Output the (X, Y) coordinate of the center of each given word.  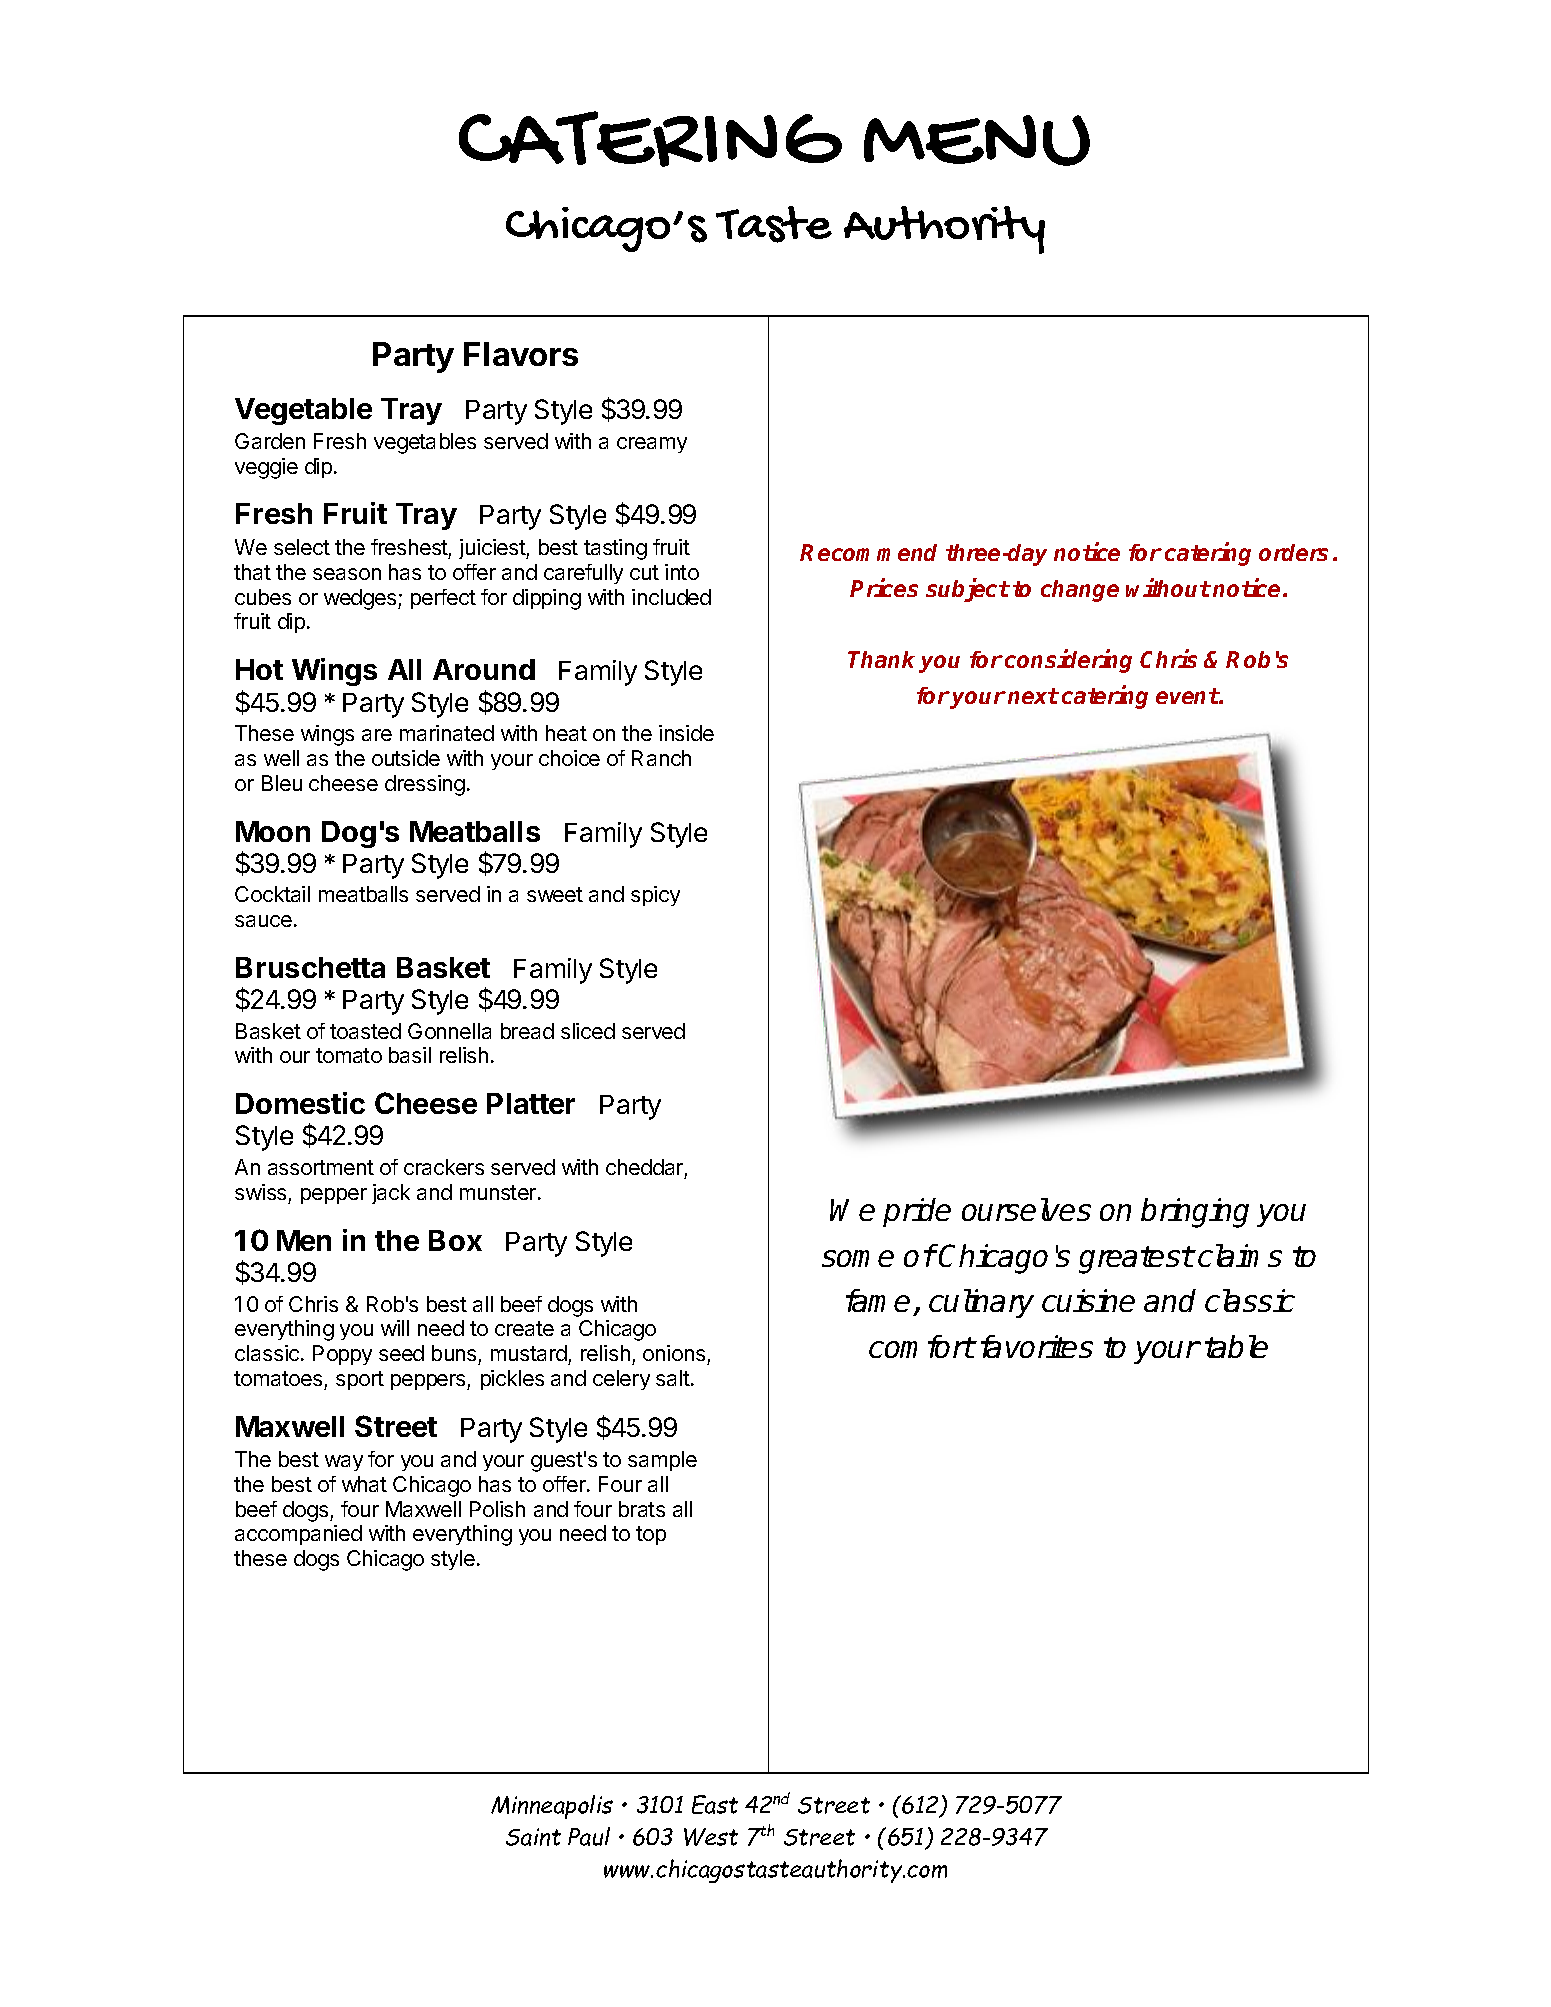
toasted (365, 1031)
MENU (977, 140)
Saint (533, 1837)
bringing (1195, 1213)
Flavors (521, 354)
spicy (655, 896)
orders (1293, 552)
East (715, 1804)
